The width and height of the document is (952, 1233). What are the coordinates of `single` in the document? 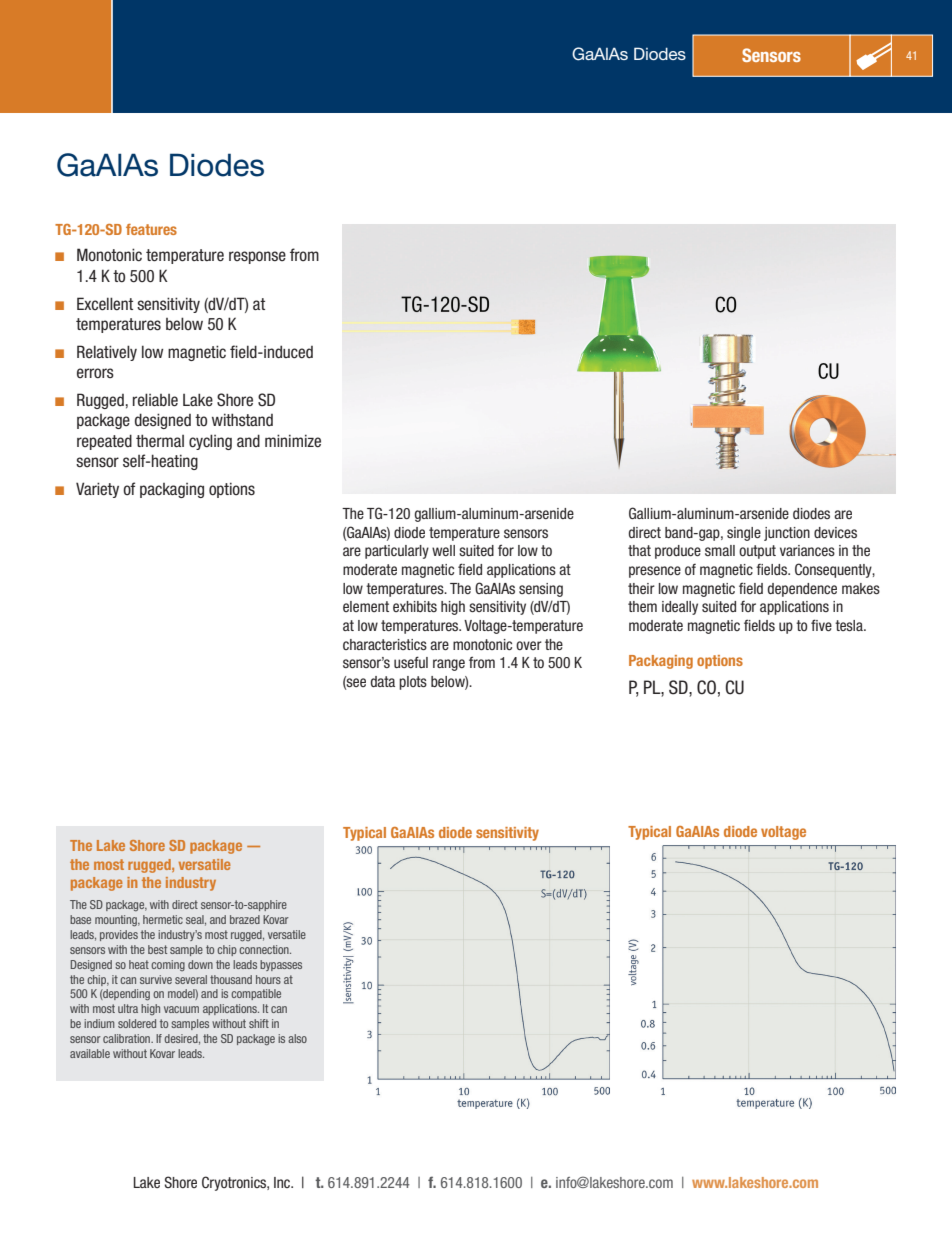 It's located at (744, 534).
